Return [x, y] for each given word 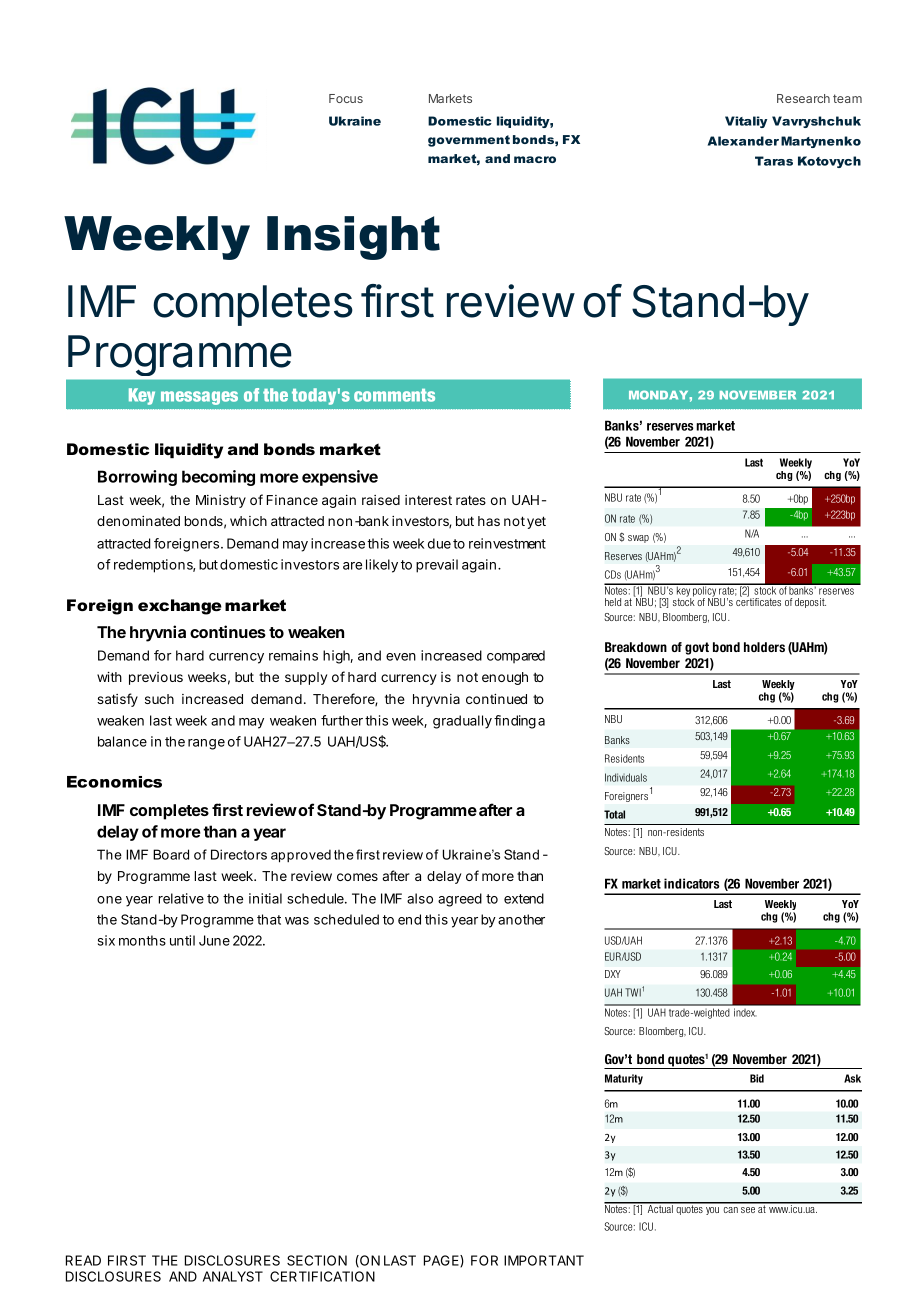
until [182, 940]
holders [764, 647]
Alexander [743, 141]
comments [394, 395]
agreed [460, 900]
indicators [692, 883]
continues [228, 631]
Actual [660, 1208]
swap [638, 539]
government [469, 141]
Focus [346, 98]
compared [516, 656]
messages [199, 398]
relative [181, 898]
